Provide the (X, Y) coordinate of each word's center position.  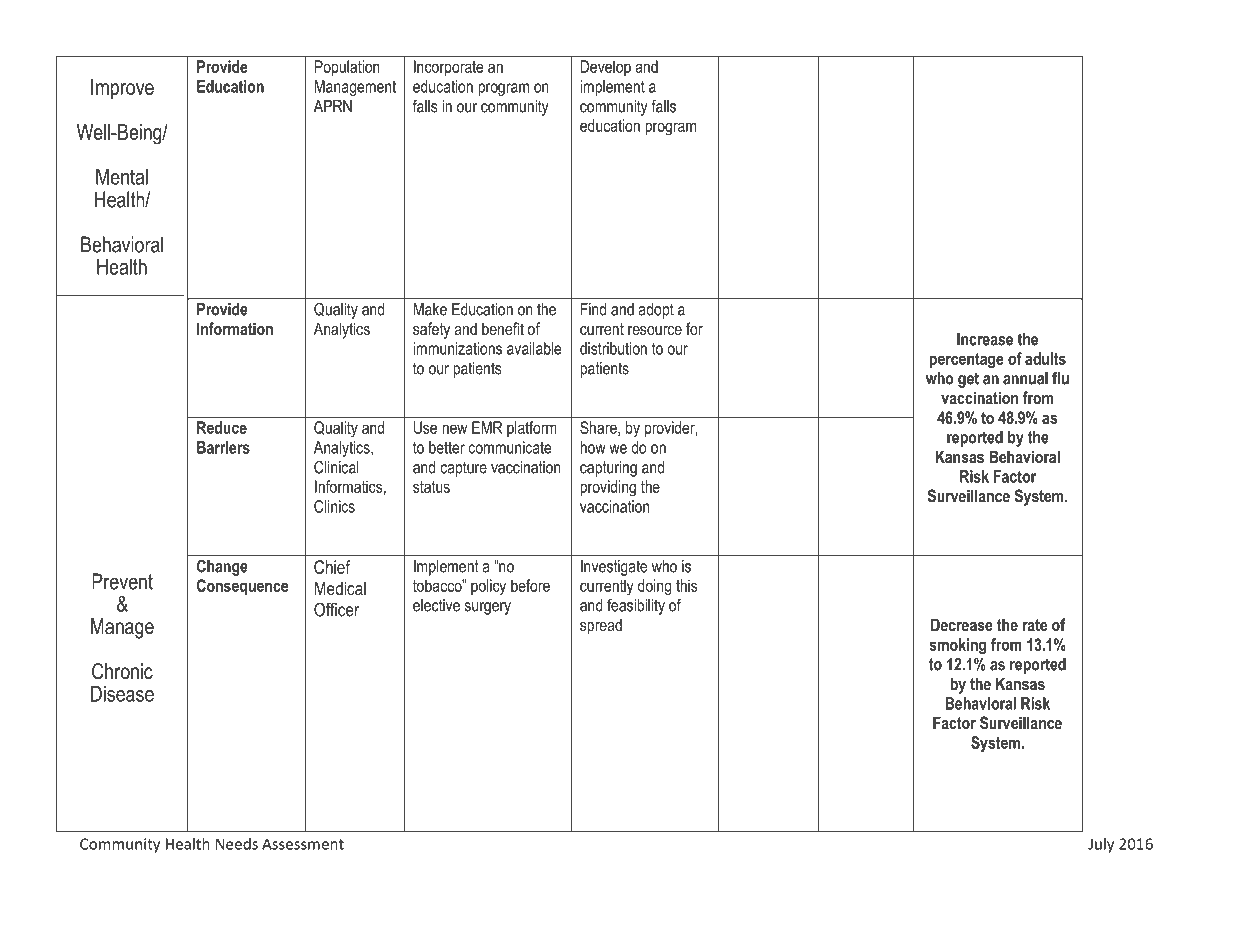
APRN (333, 106)
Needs (237, 844)
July (1101, 845)
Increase (985, 339)
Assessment (303, 844)
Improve (122, 89)
